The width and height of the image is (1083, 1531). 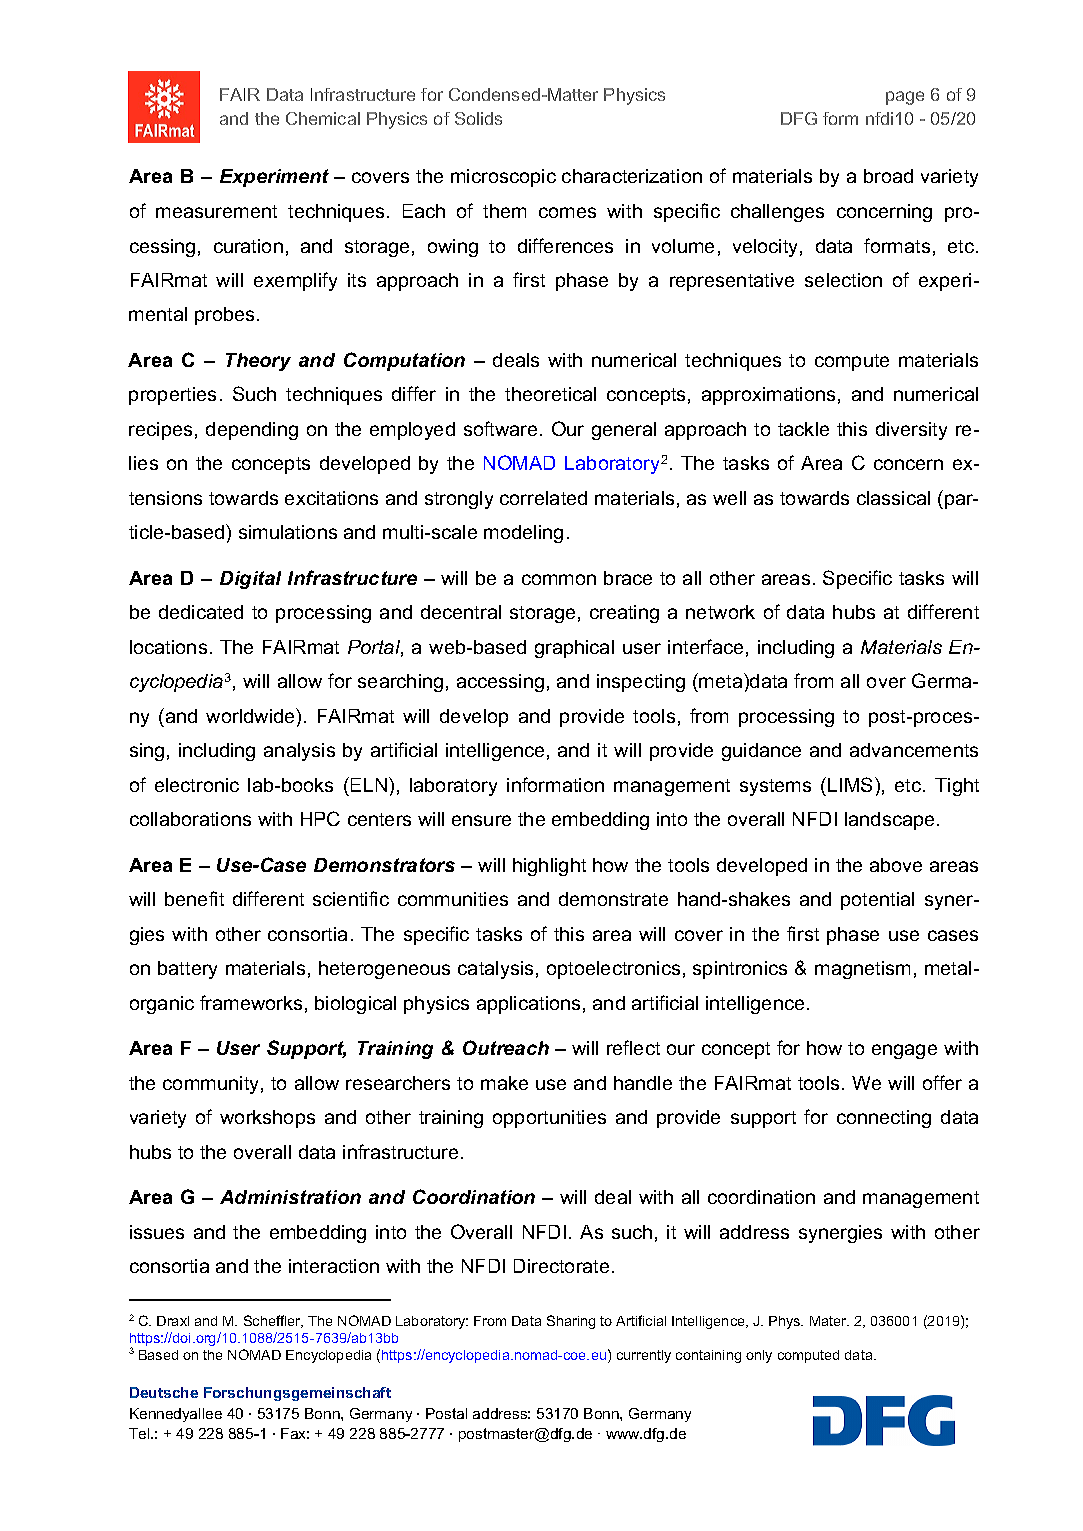 What do you see at coordinates (299, 752) in the image?
I see `analysis` at bounding box center [299, 752].
